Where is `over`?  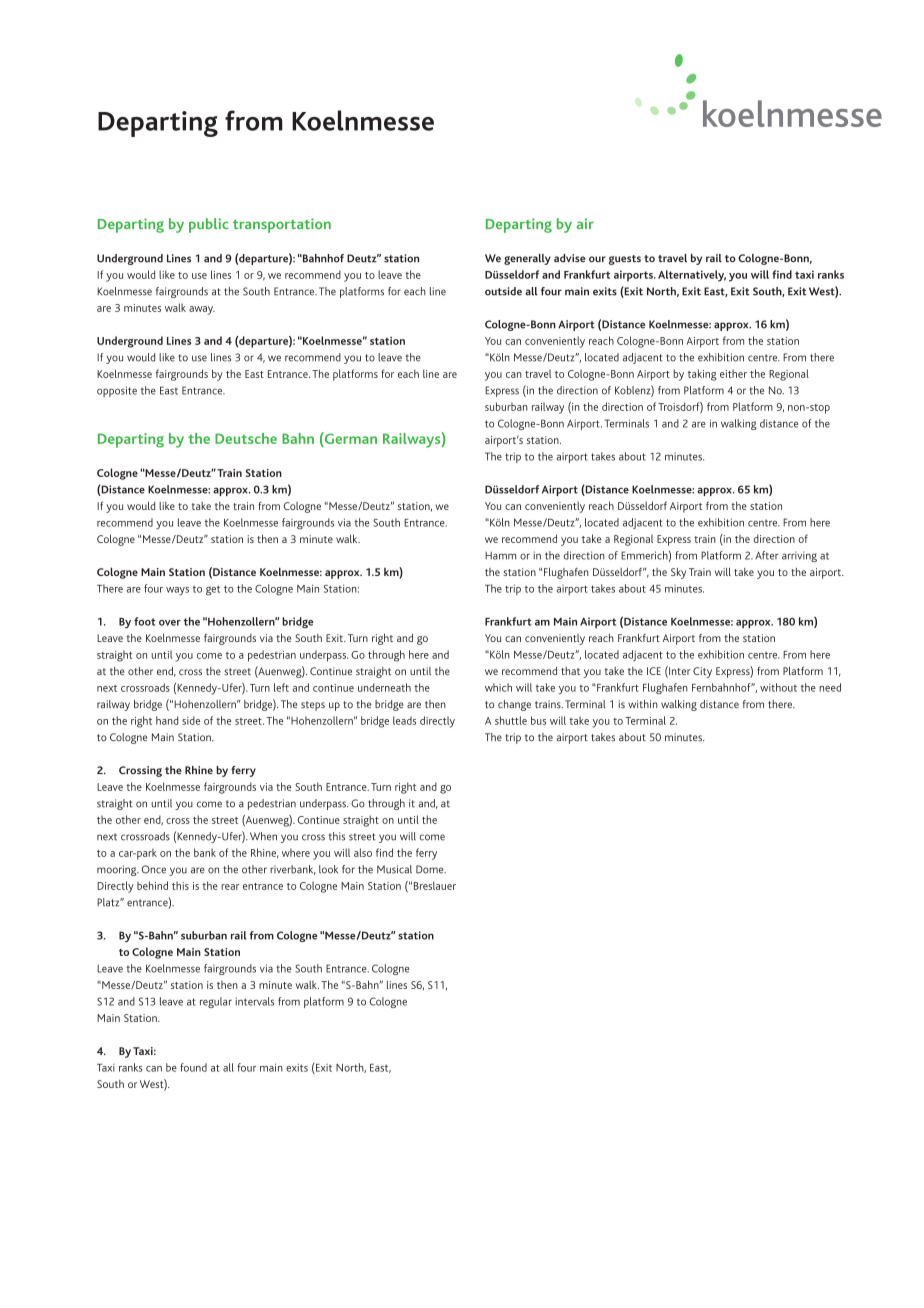
over is located at coordinates (170, 623).
